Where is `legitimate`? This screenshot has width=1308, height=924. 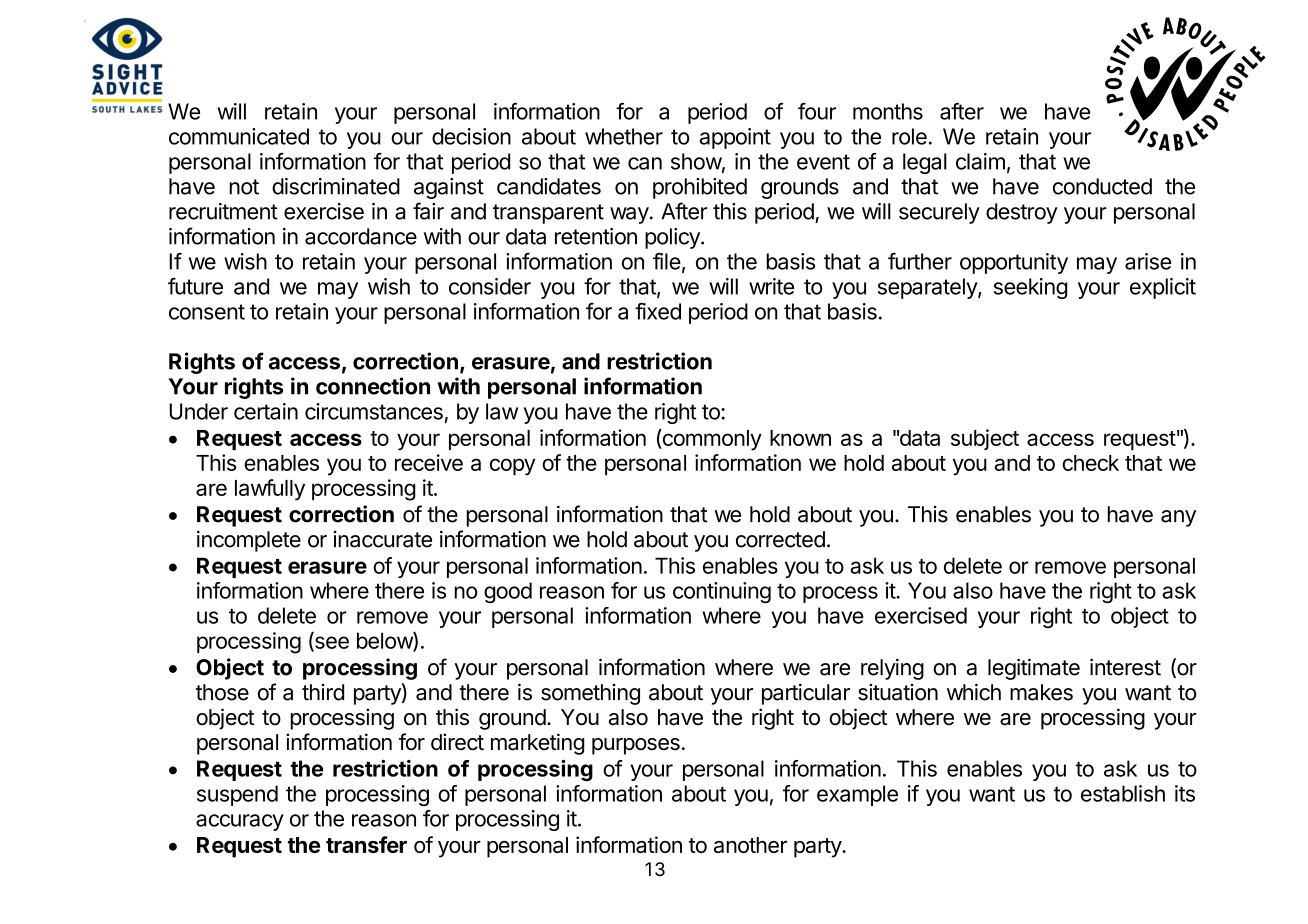
legitimate is located at coordinates (1034, 669).
